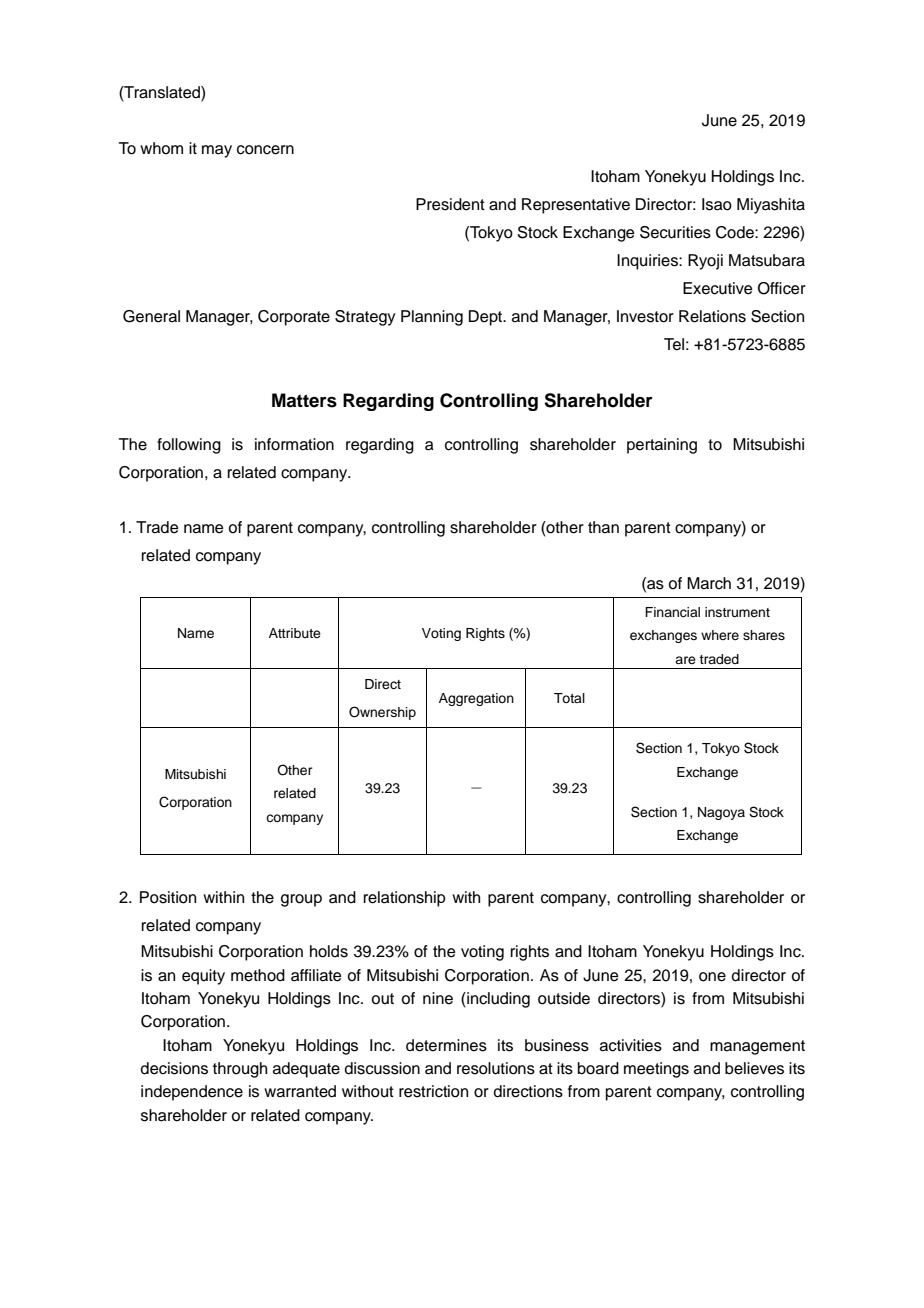  What do you see at coordinates (301, 900) in the document?
I see `group` at bounding box center [301, 900].
